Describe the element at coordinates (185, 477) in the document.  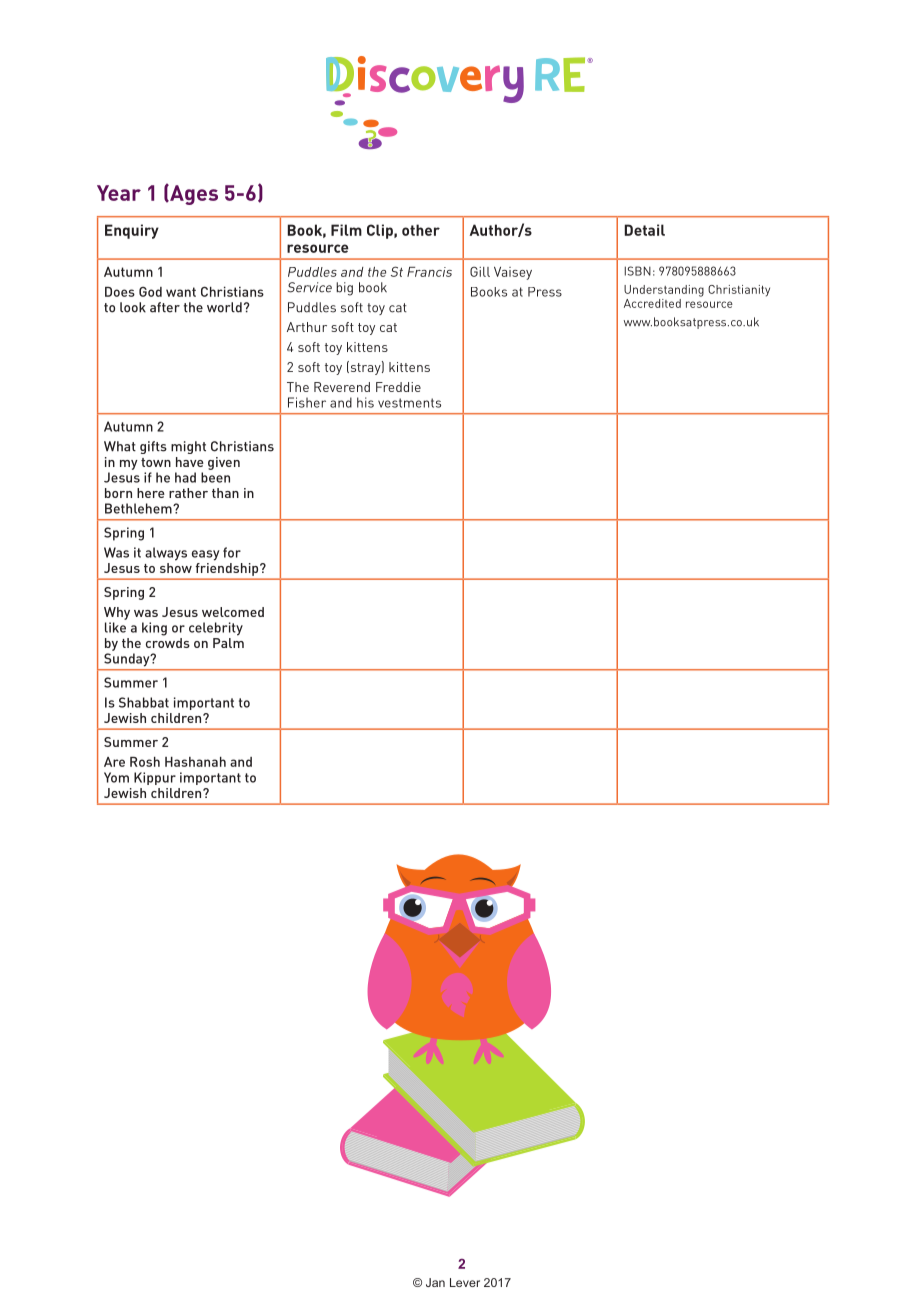
I see `had` at that location.
